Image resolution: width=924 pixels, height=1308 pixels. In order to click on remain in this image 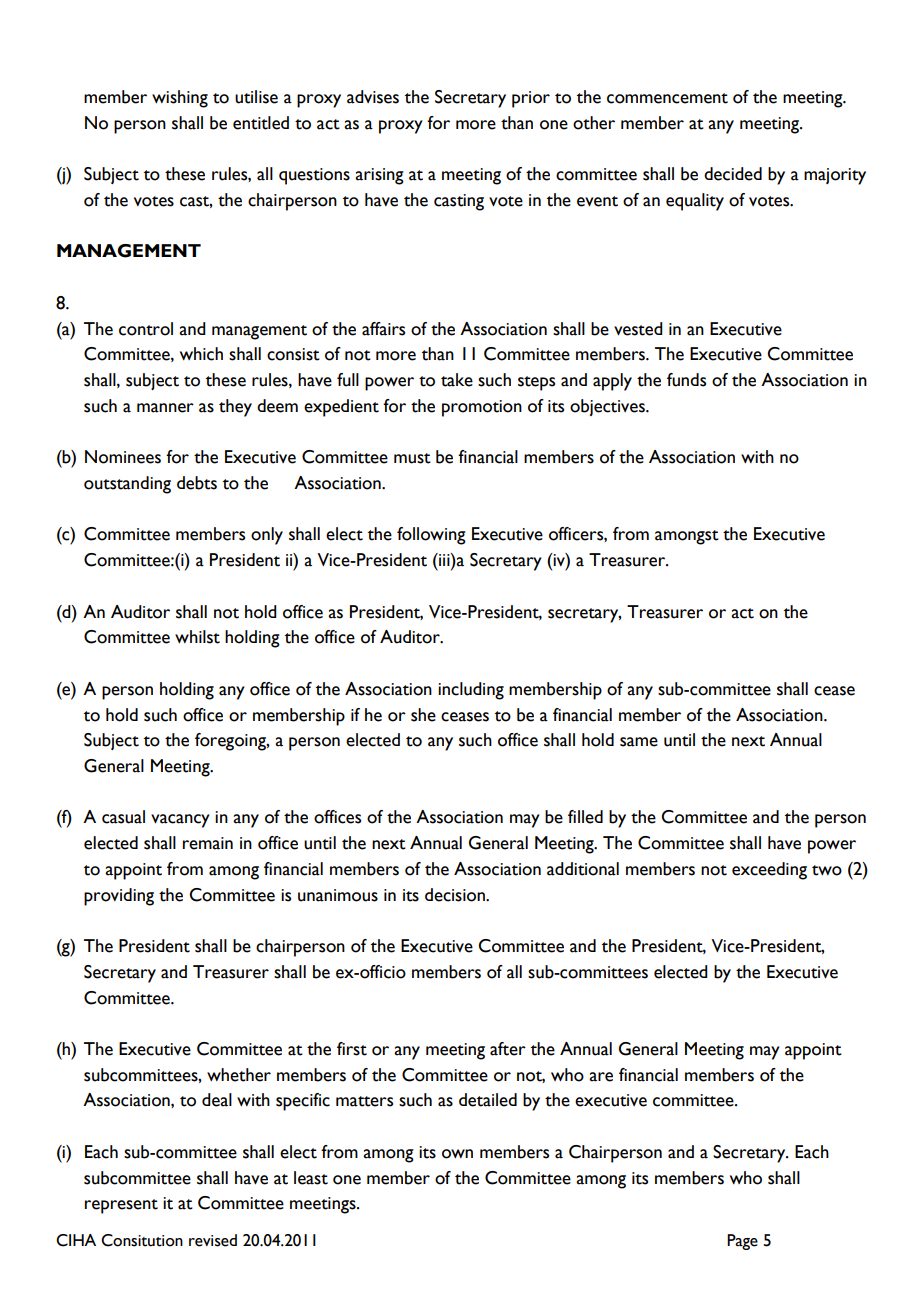, I will do `click(208, 843)`.
